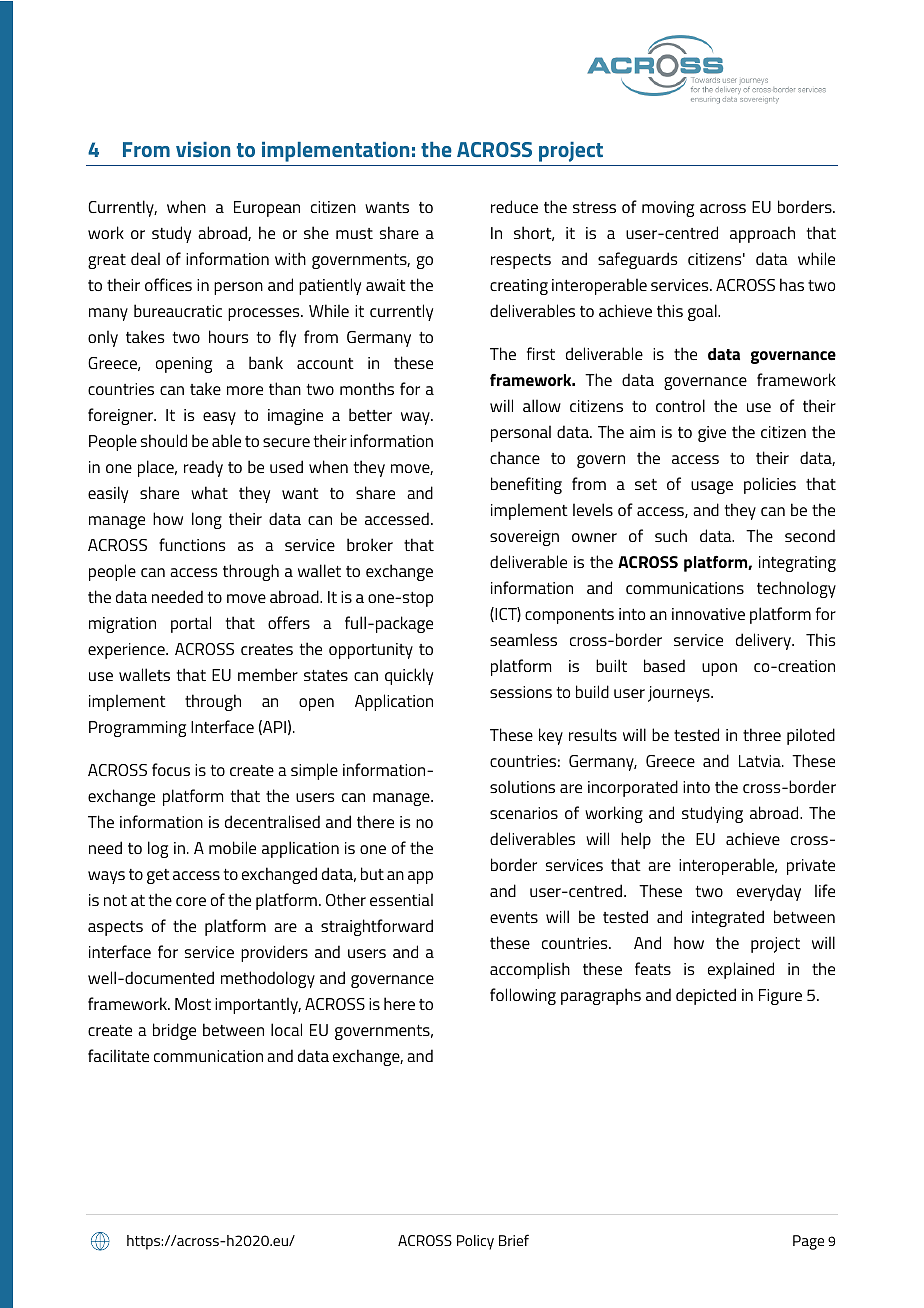 This document has height=1308, width=924. Describe the element at coordinates (521, 692) in the document. I see `sessions` at that location.
